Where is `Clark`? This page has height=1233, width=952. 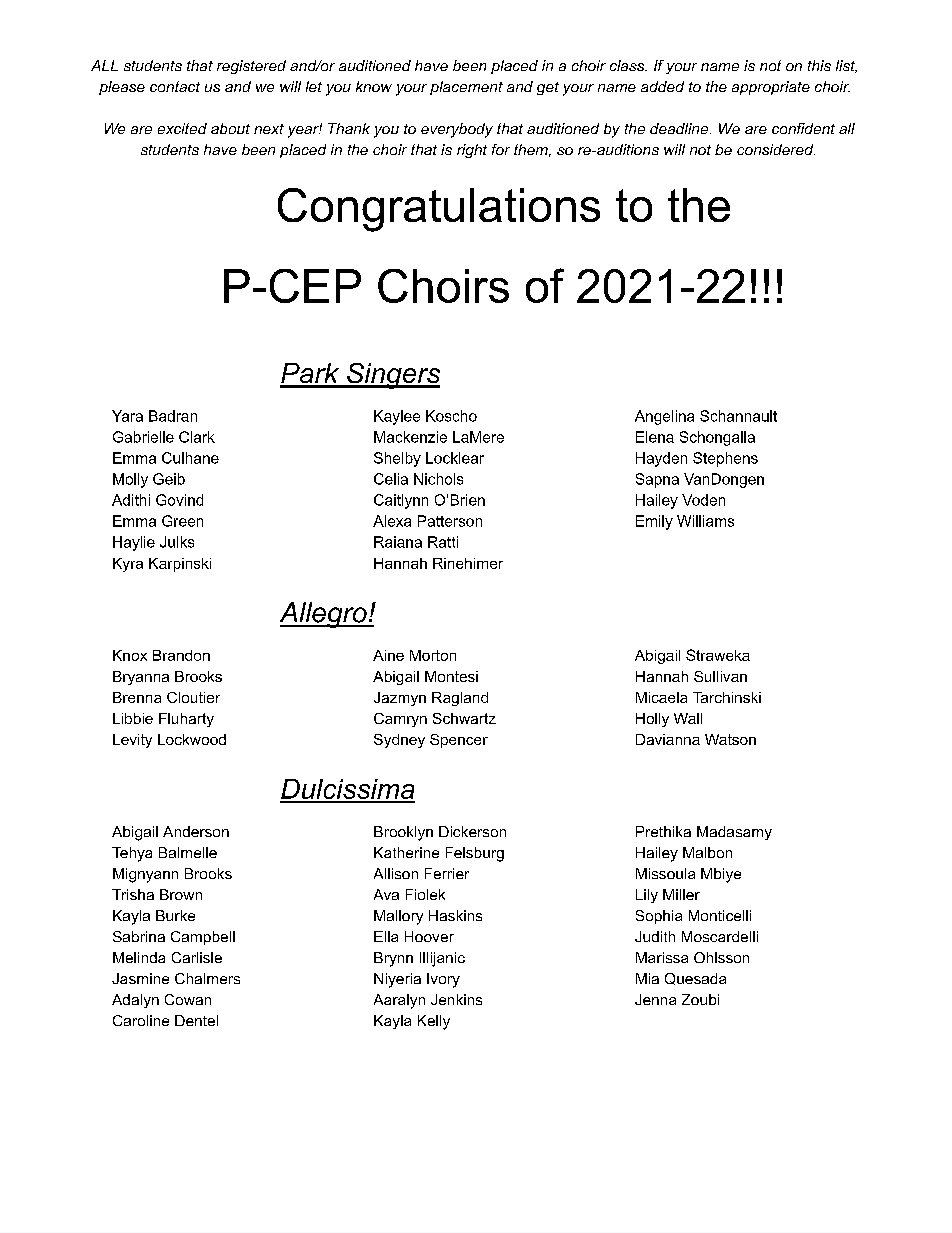 Clark is located at coordinates (197, 437).
